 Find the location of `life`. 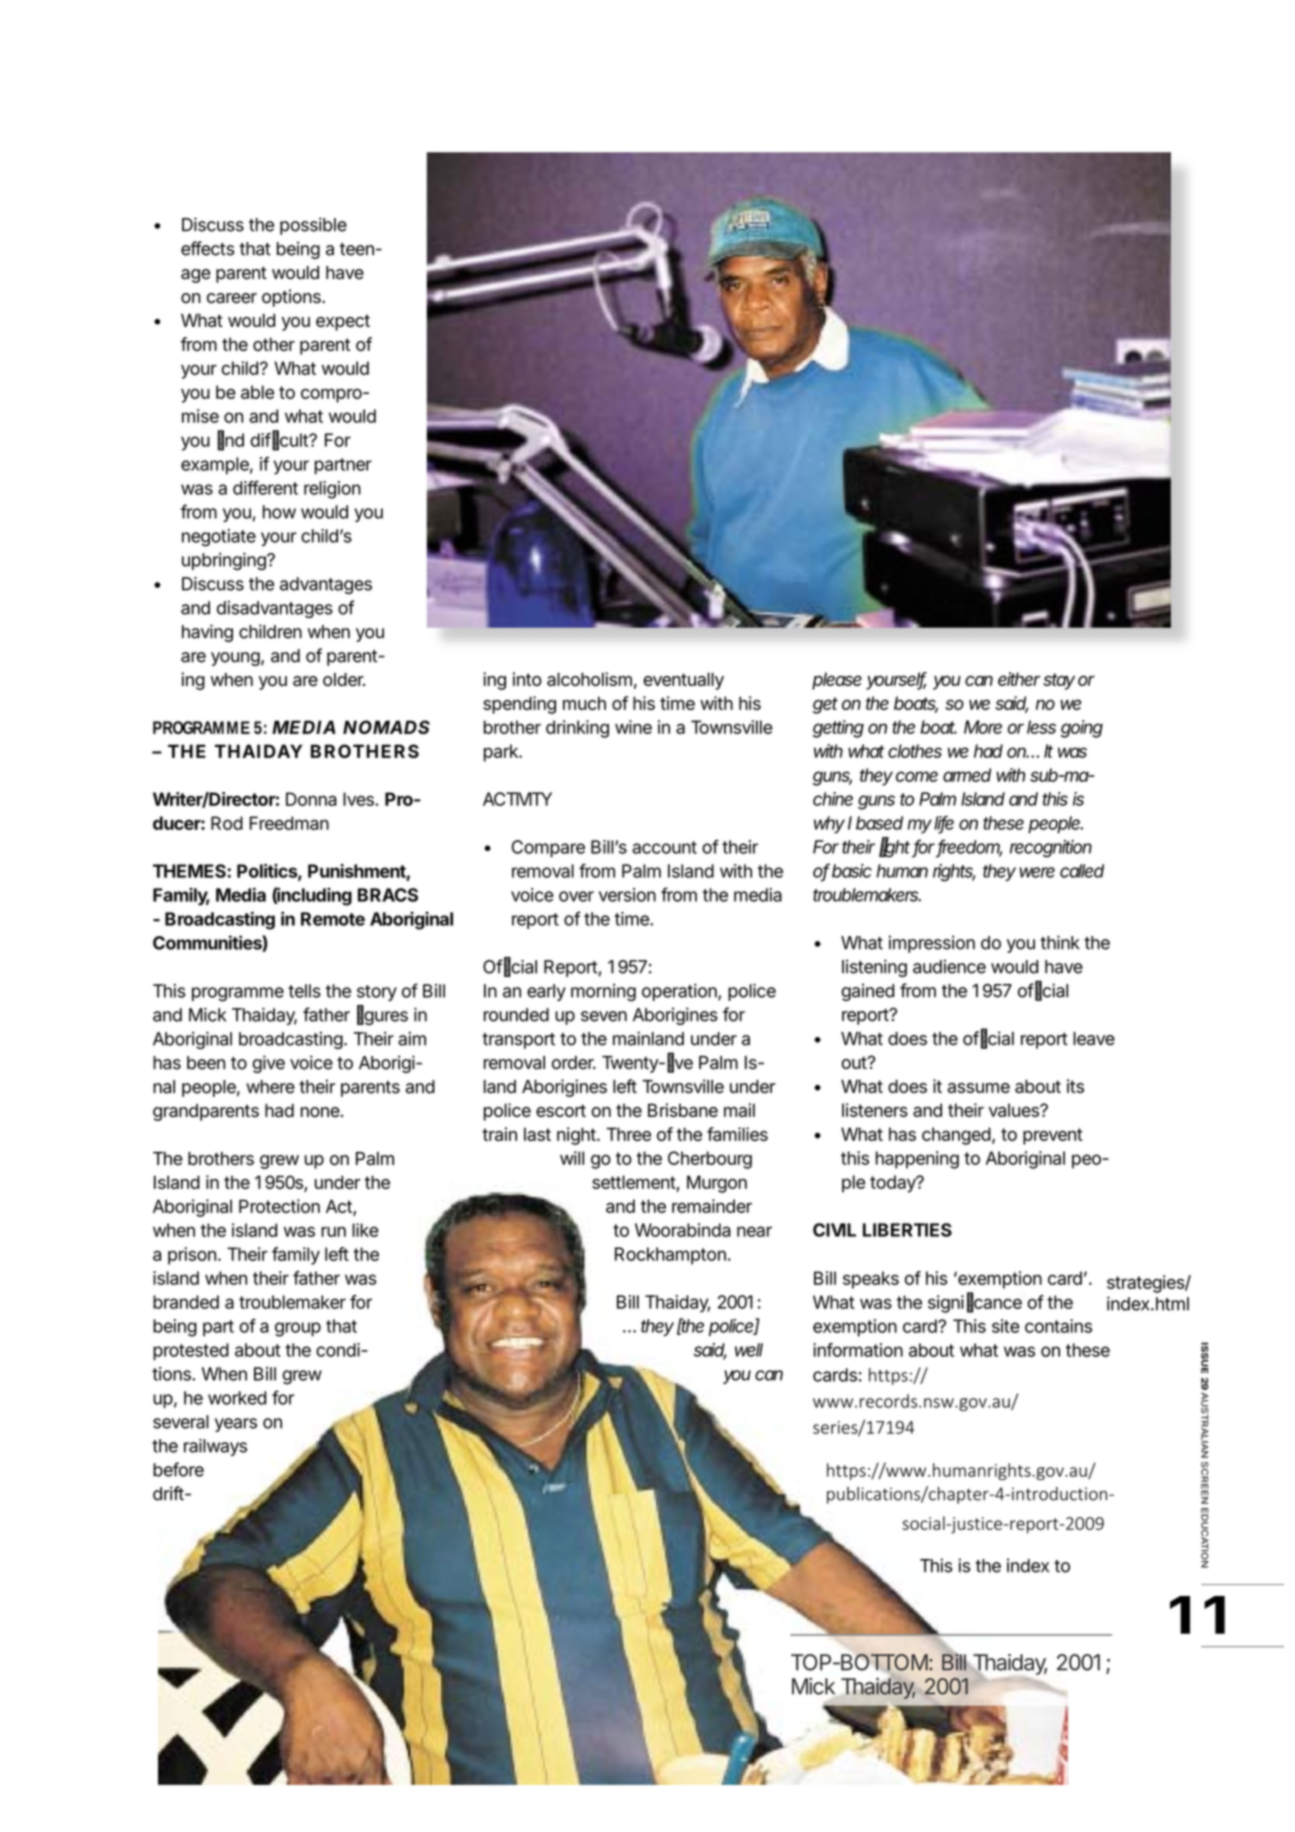

life is located at coordinates (944, 824).
